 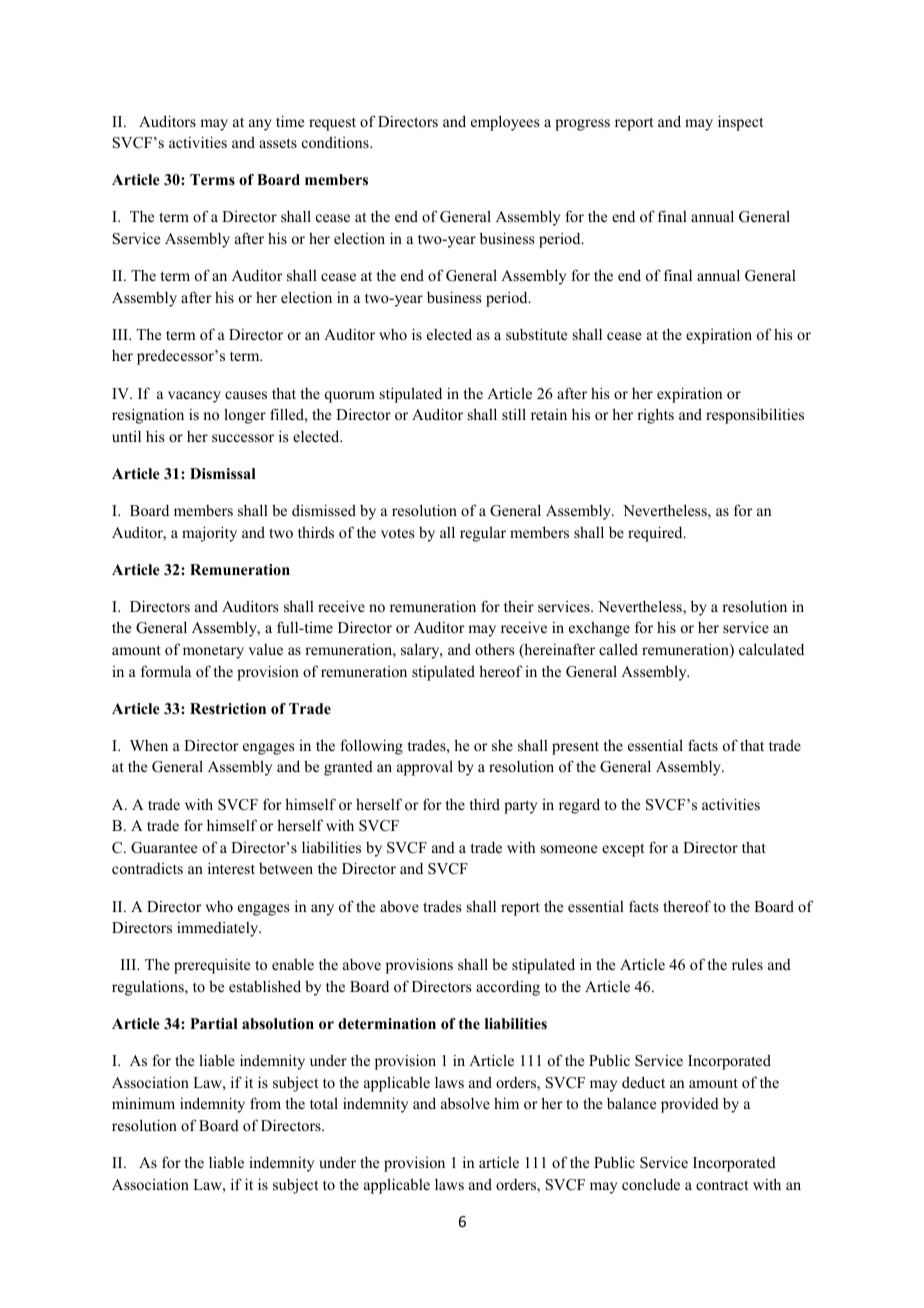 I want to click on vacancy, so click(x=194, y=397).
